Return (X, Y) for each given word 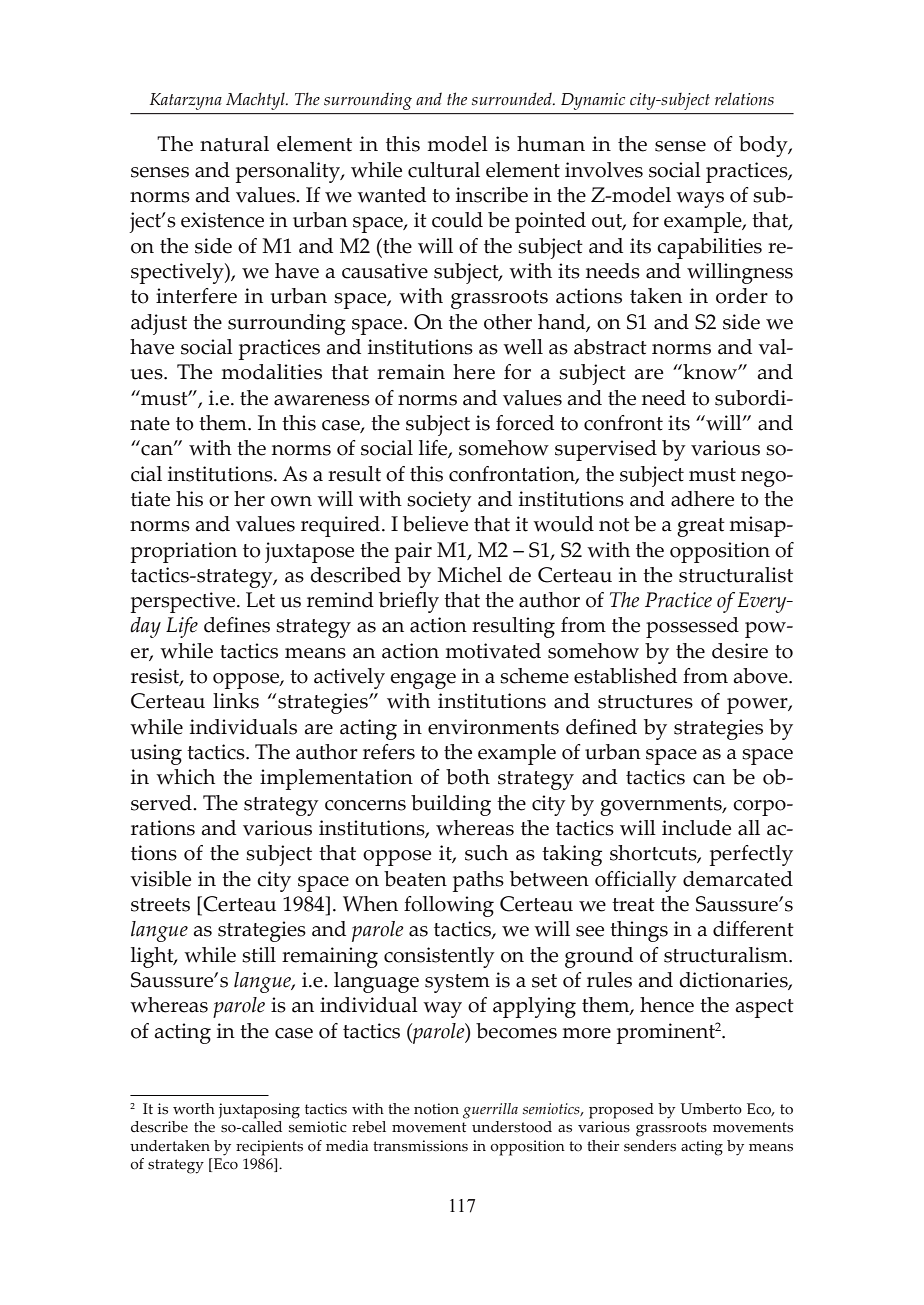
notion (436, 1109)
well (523, 347)
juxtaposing (259, 1111)
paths (478, 881)
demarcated (738, 879)
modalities (272, 372)
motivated (493, 651)
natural (234, 144)
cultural (444, 170)
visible (160, 879)
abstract (610, 347)
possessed (692, 627)
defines (237, 625)
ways (700, 200)
